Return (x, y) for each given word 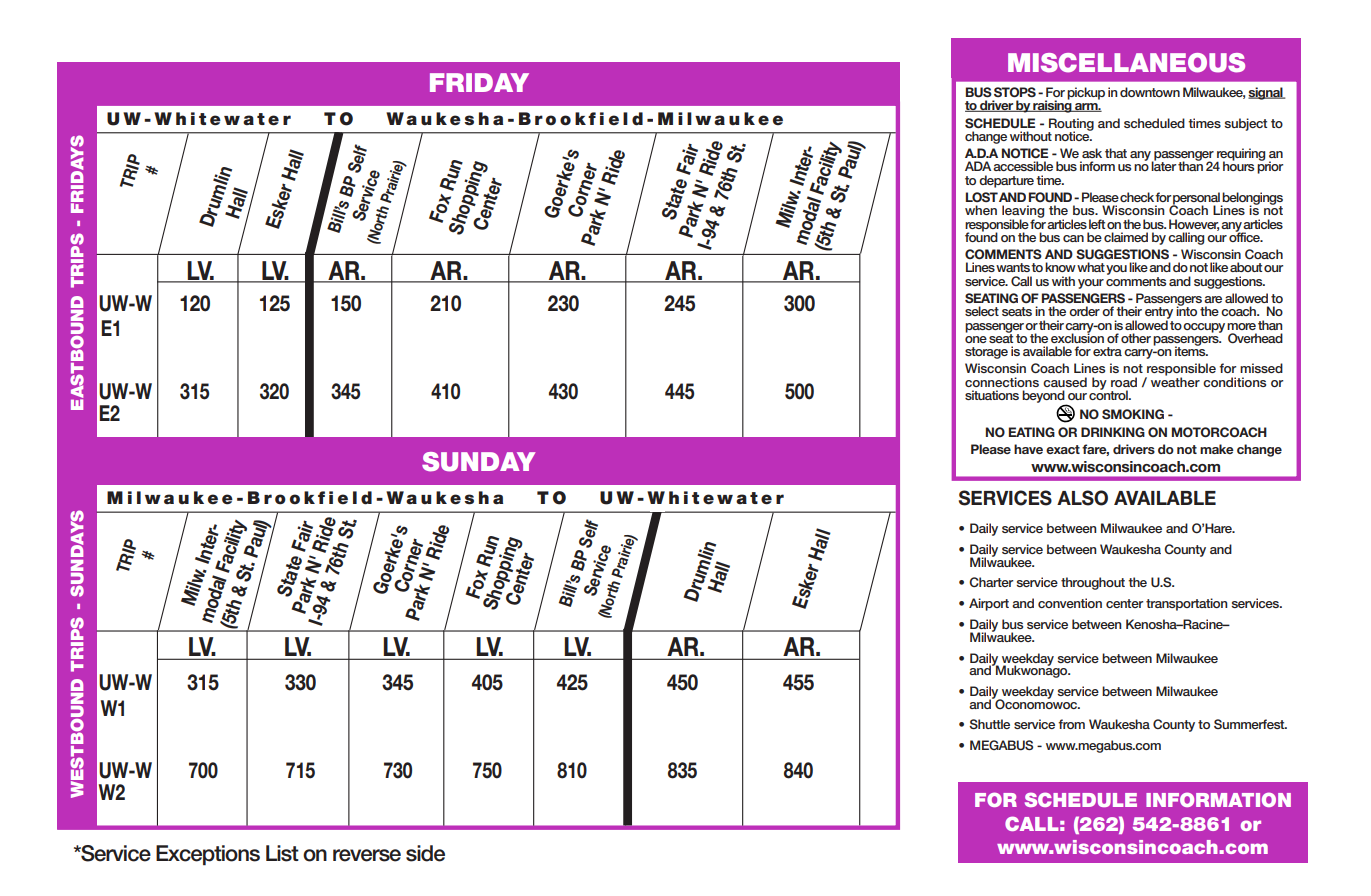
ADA (978, 166)
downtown (1150, 92)
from (1071, 724)
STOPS (1015, 92)
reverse (367, 855)
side (425, 853)
